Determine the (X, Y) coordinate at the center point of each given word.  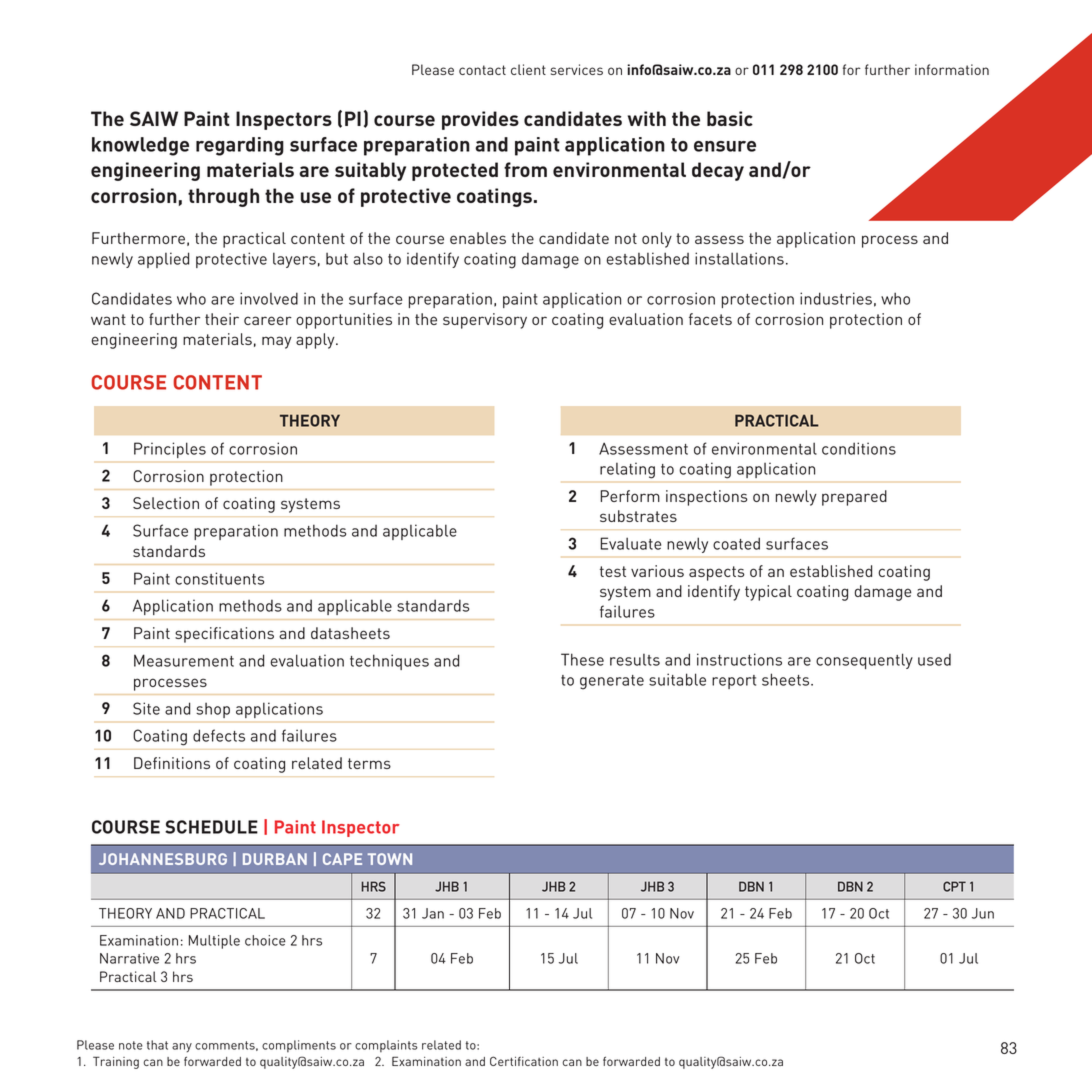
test (613, 571)
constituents (219, 578)
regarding (240, 146)
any (182, 1047)
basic (730, 118)
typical (768, 593)
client (528, 69)
